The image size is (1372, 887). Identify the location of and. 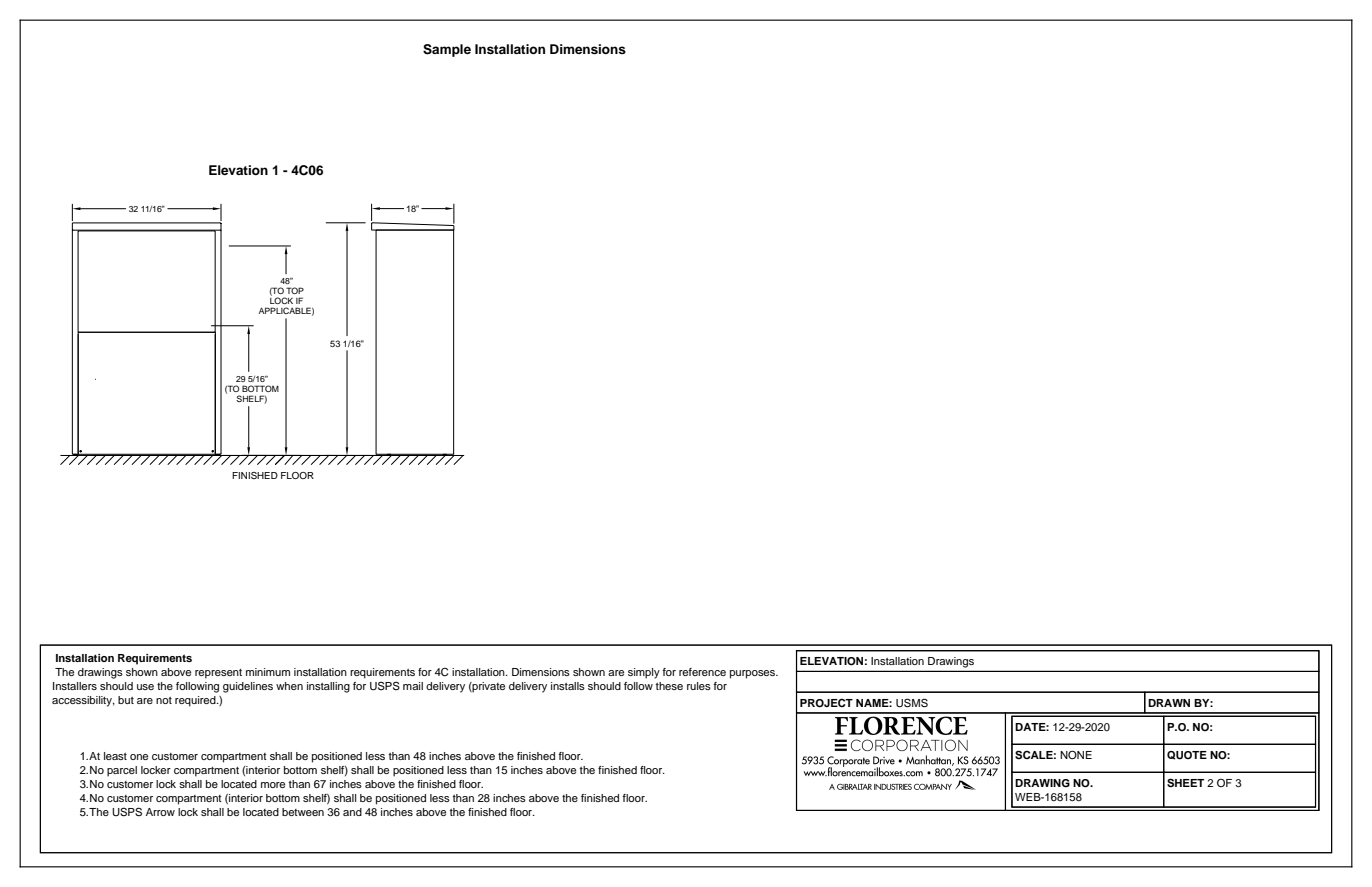
(352, 812).
